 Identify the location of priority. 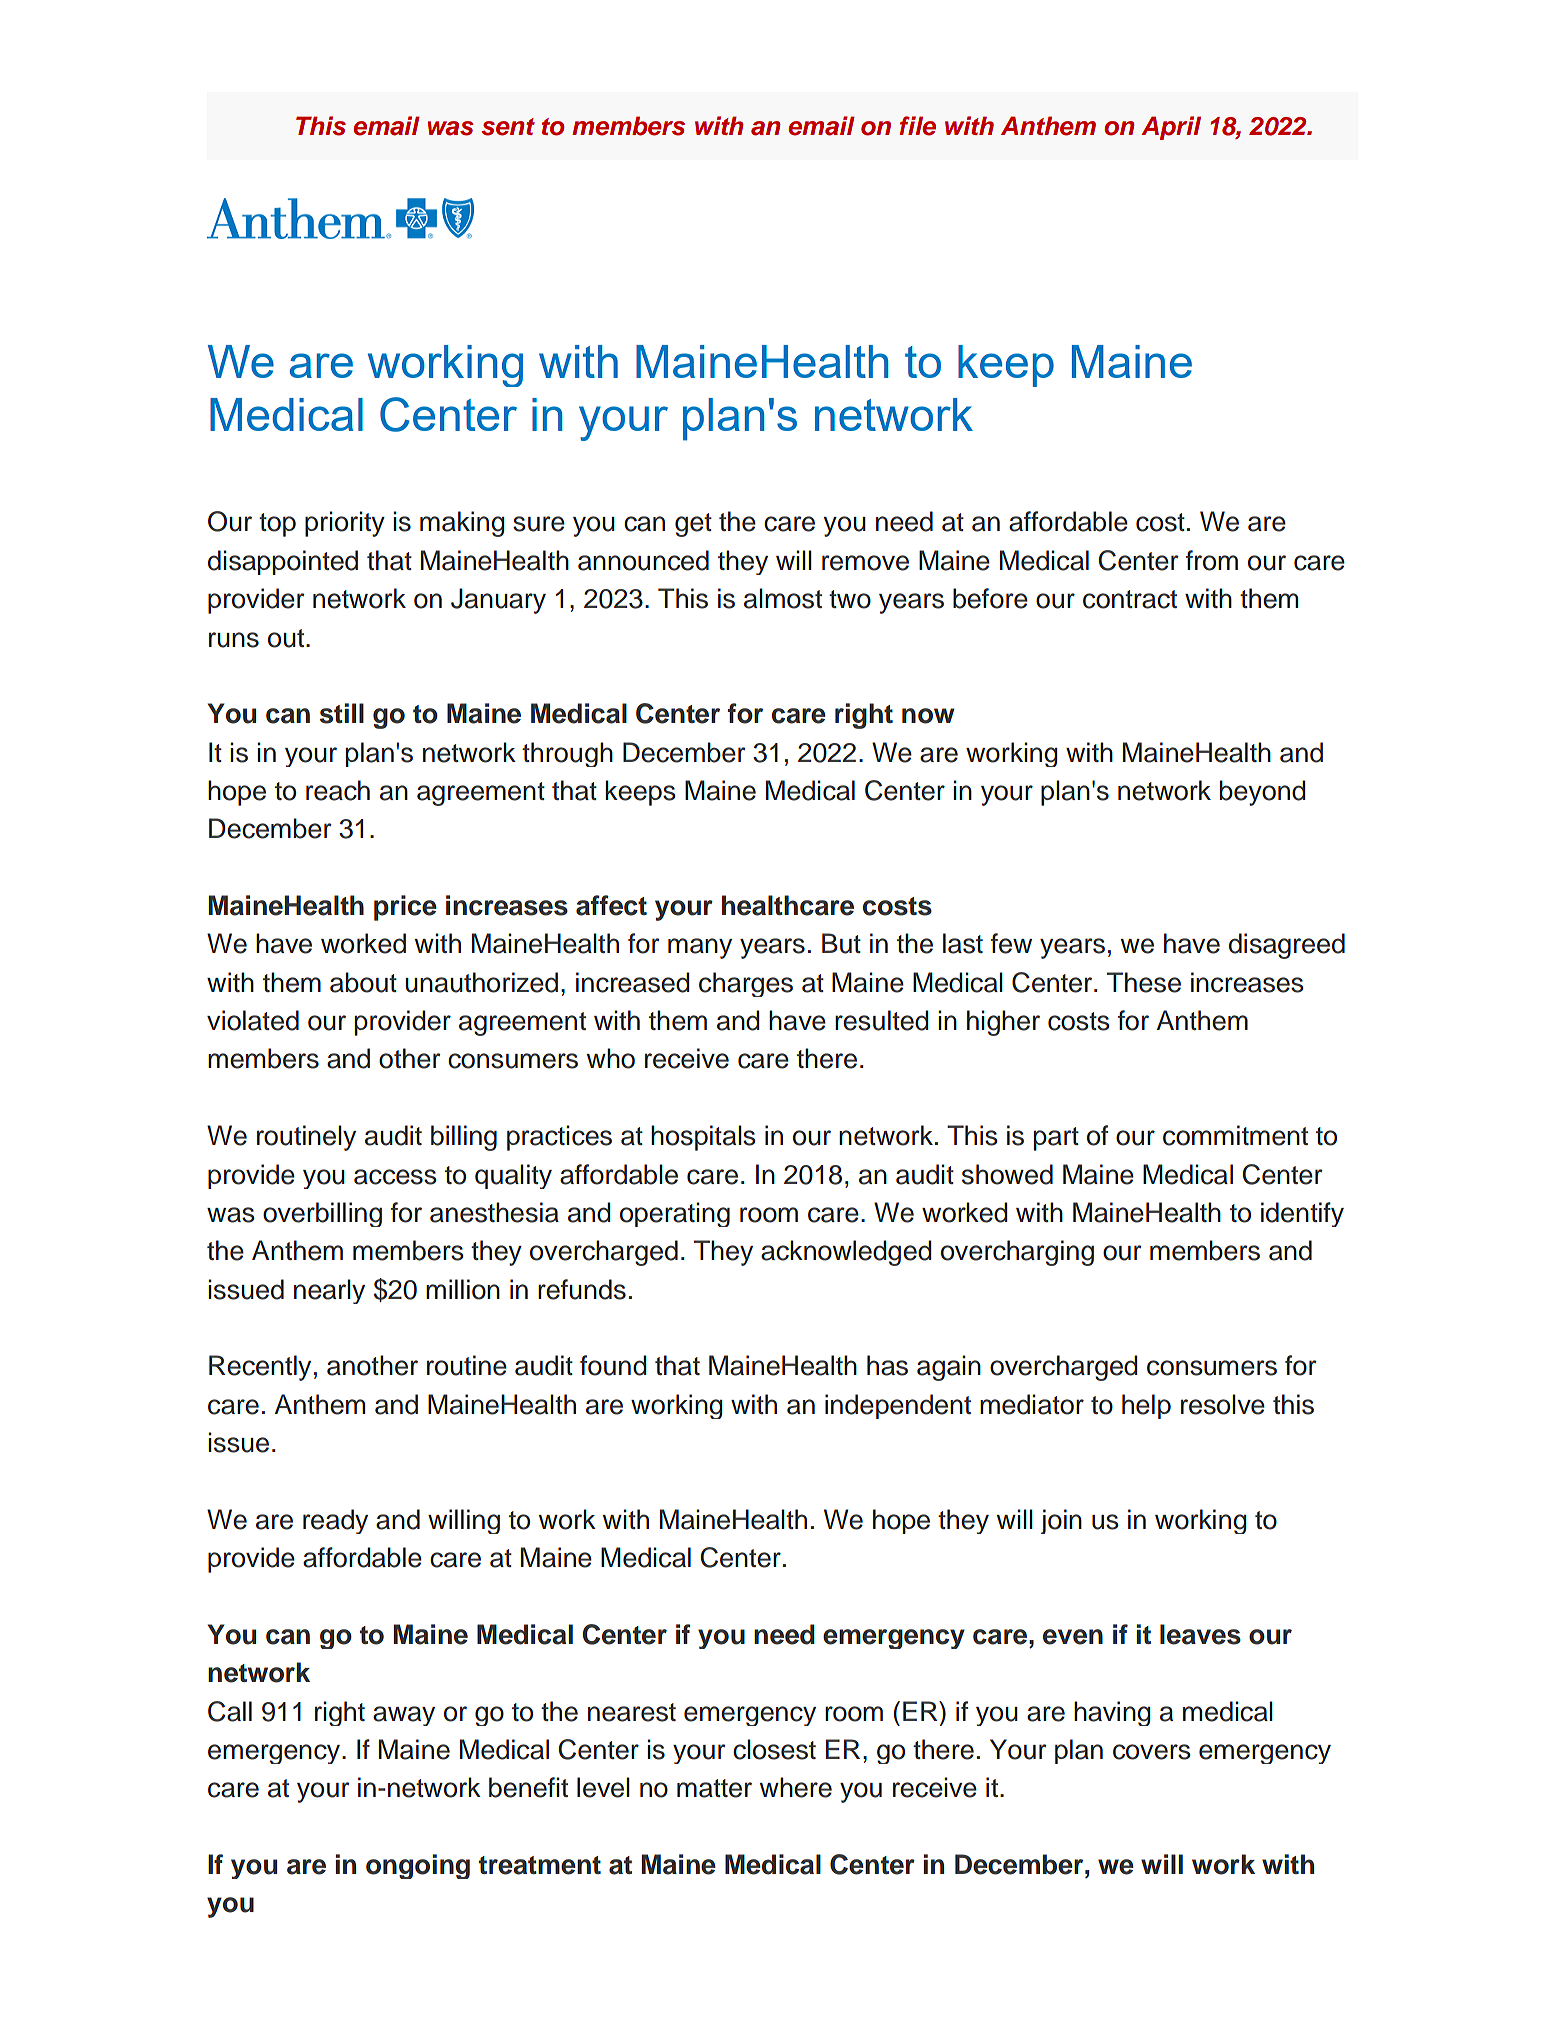
(345, 524).
